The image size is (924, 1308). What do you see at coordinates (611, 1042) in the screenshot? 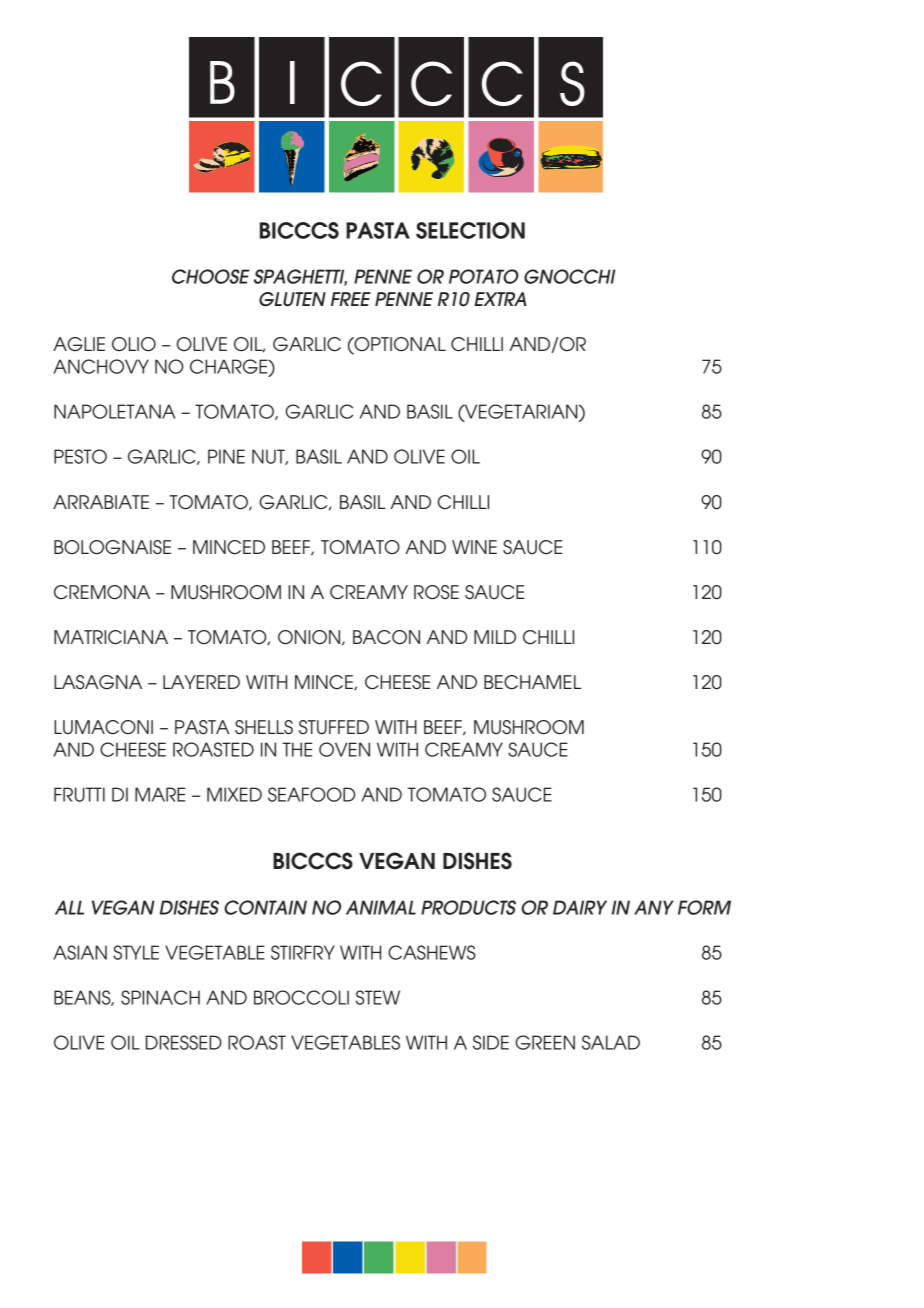
I see `SALAD` at bounding box center [611, 1042].
